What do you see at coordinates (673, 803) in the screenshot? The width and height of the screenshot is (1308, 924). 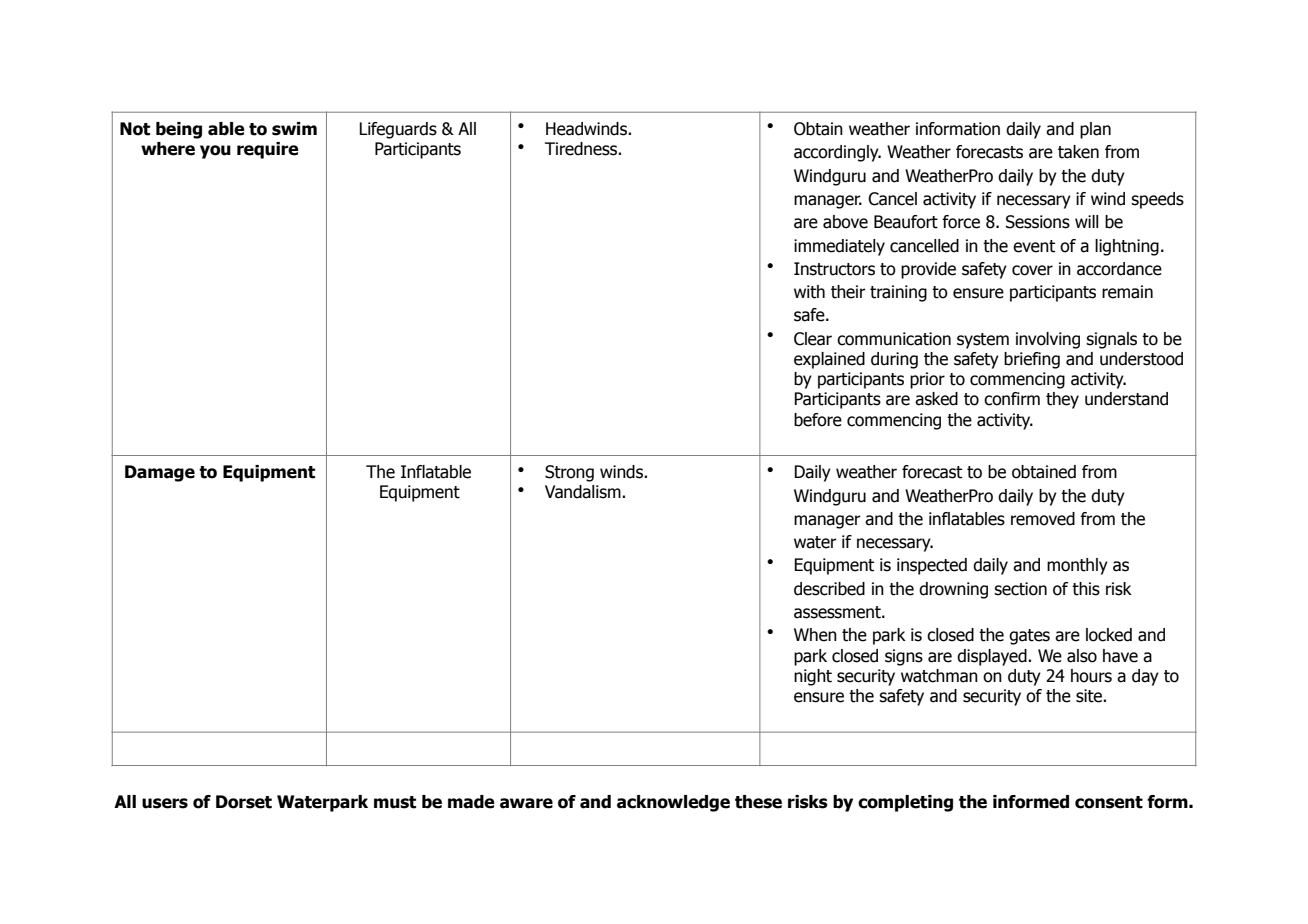 I see `acknowledge` at bounding box center [673, 803].
